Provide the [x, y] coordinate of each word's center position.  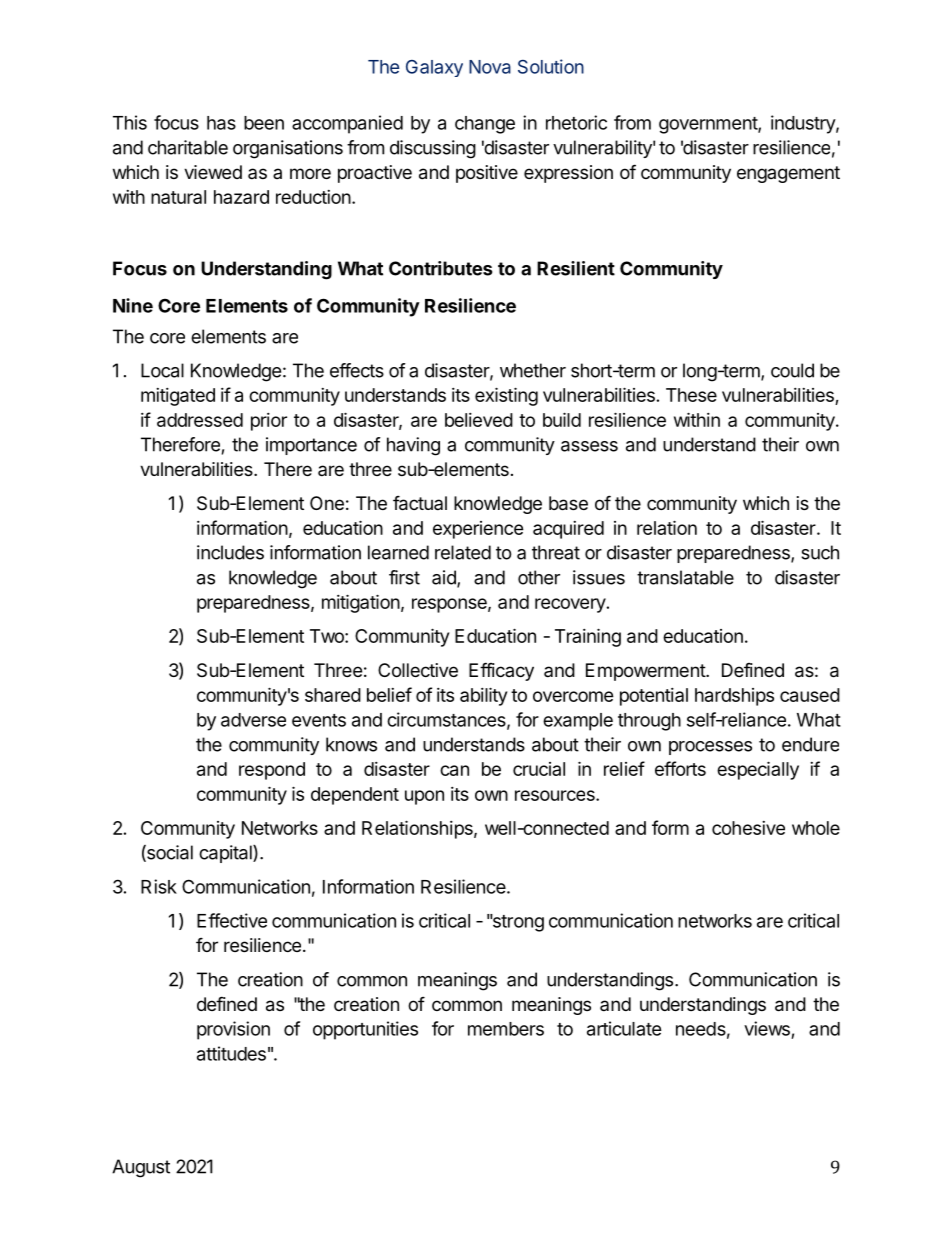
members [506, 1029]
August [141, 1168]
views [767, 1028]
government [709, 125]
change [485, 125]
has [221, 123]
